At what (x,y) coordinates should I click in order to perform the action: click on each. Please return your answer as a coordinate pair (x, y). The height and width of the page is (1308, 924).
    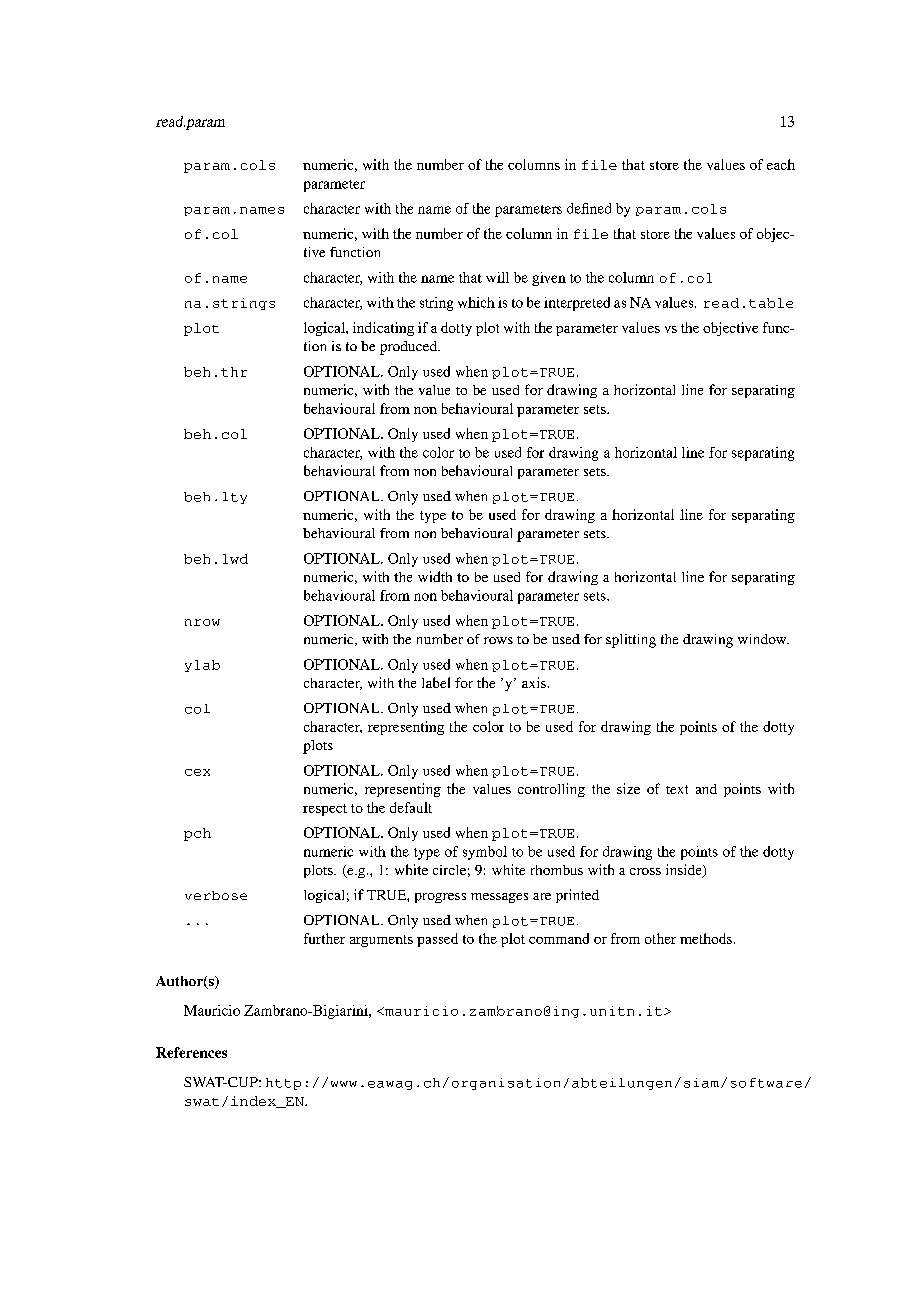
    Looking at the image, I should click on (781, 164).
